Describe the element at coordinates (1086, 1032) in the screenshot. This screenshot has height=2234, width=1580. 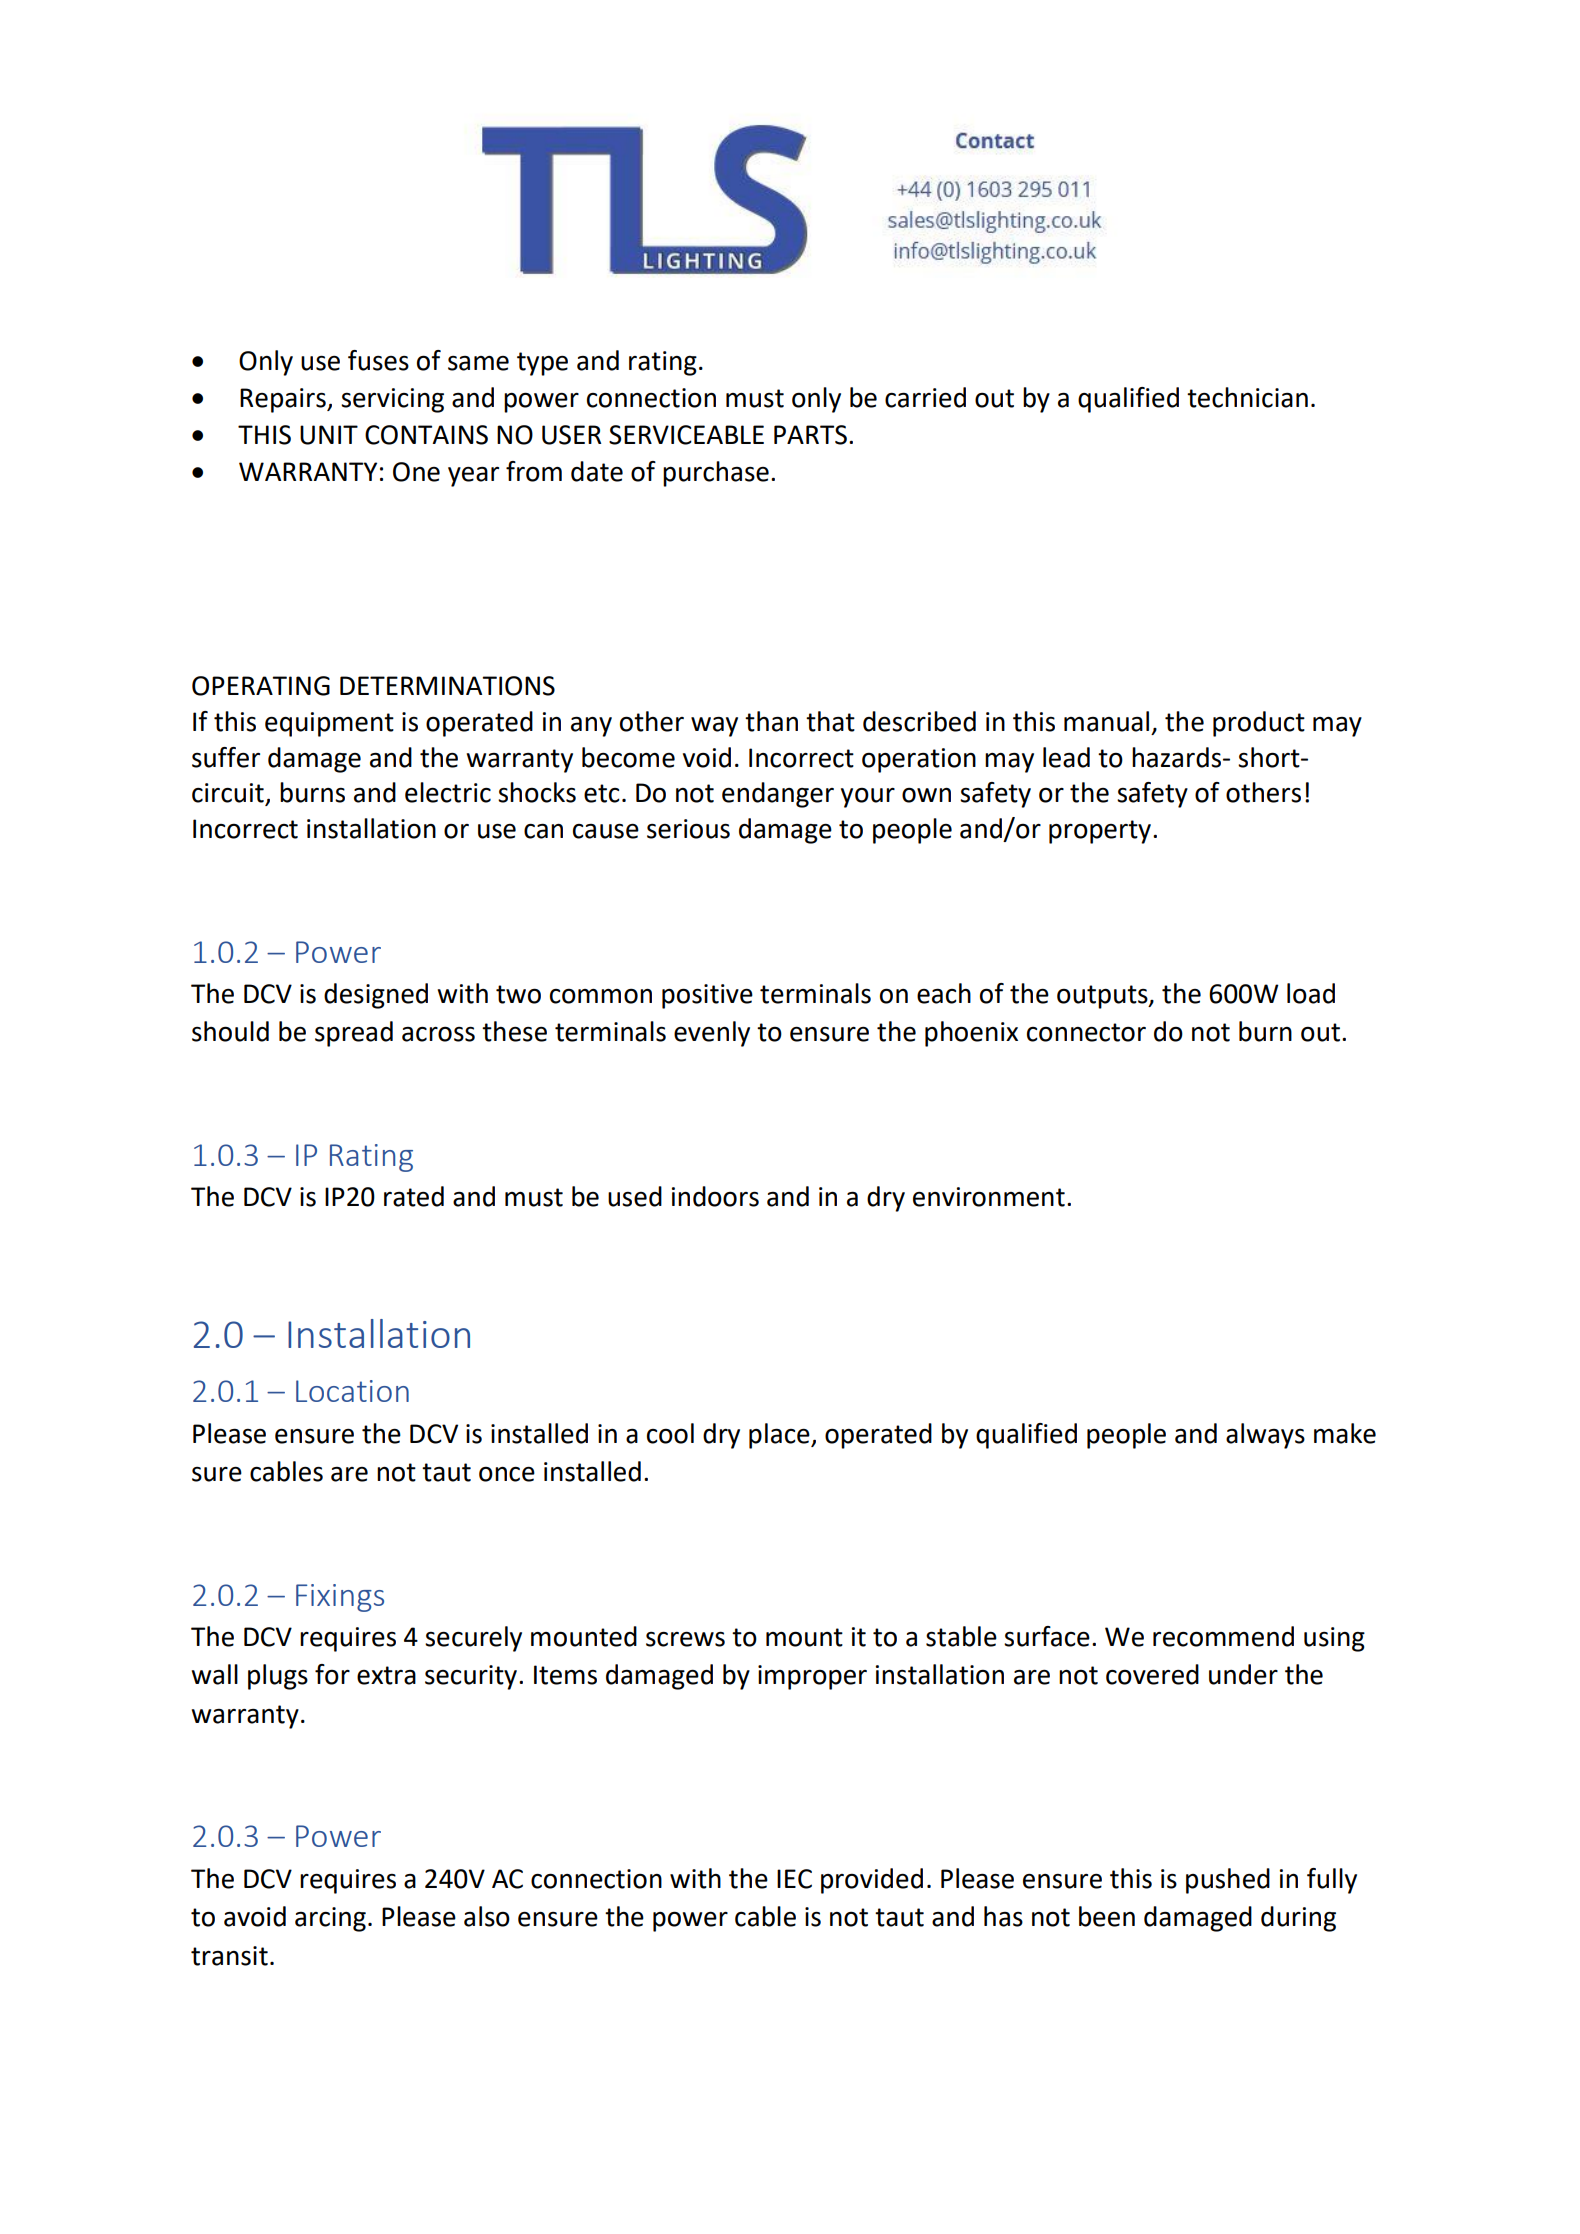
I see `connector` at that location.
